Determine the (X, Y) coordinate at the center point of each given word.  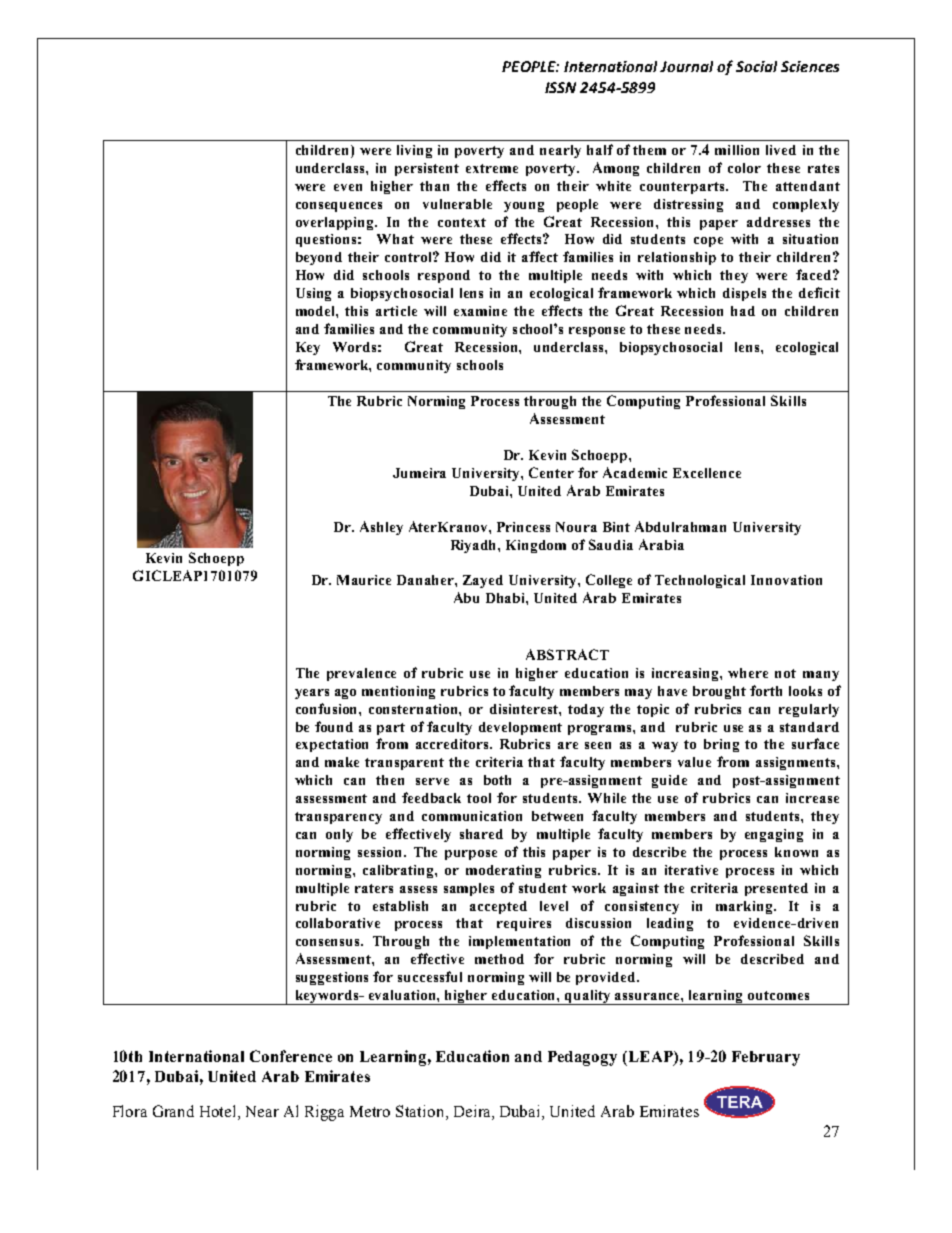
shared (481, 834)
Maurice (364, 580)
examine (480, 311)
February (766, 1058)
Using (313, 294)
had (743, 311)
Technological (700, 581)
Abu (466, 597)
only (339, 835)
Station (421, 1112)
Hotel (219, 1112)
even (348, 187)
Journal (686, 66)
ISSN (560, 87)
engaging (774, 835)
